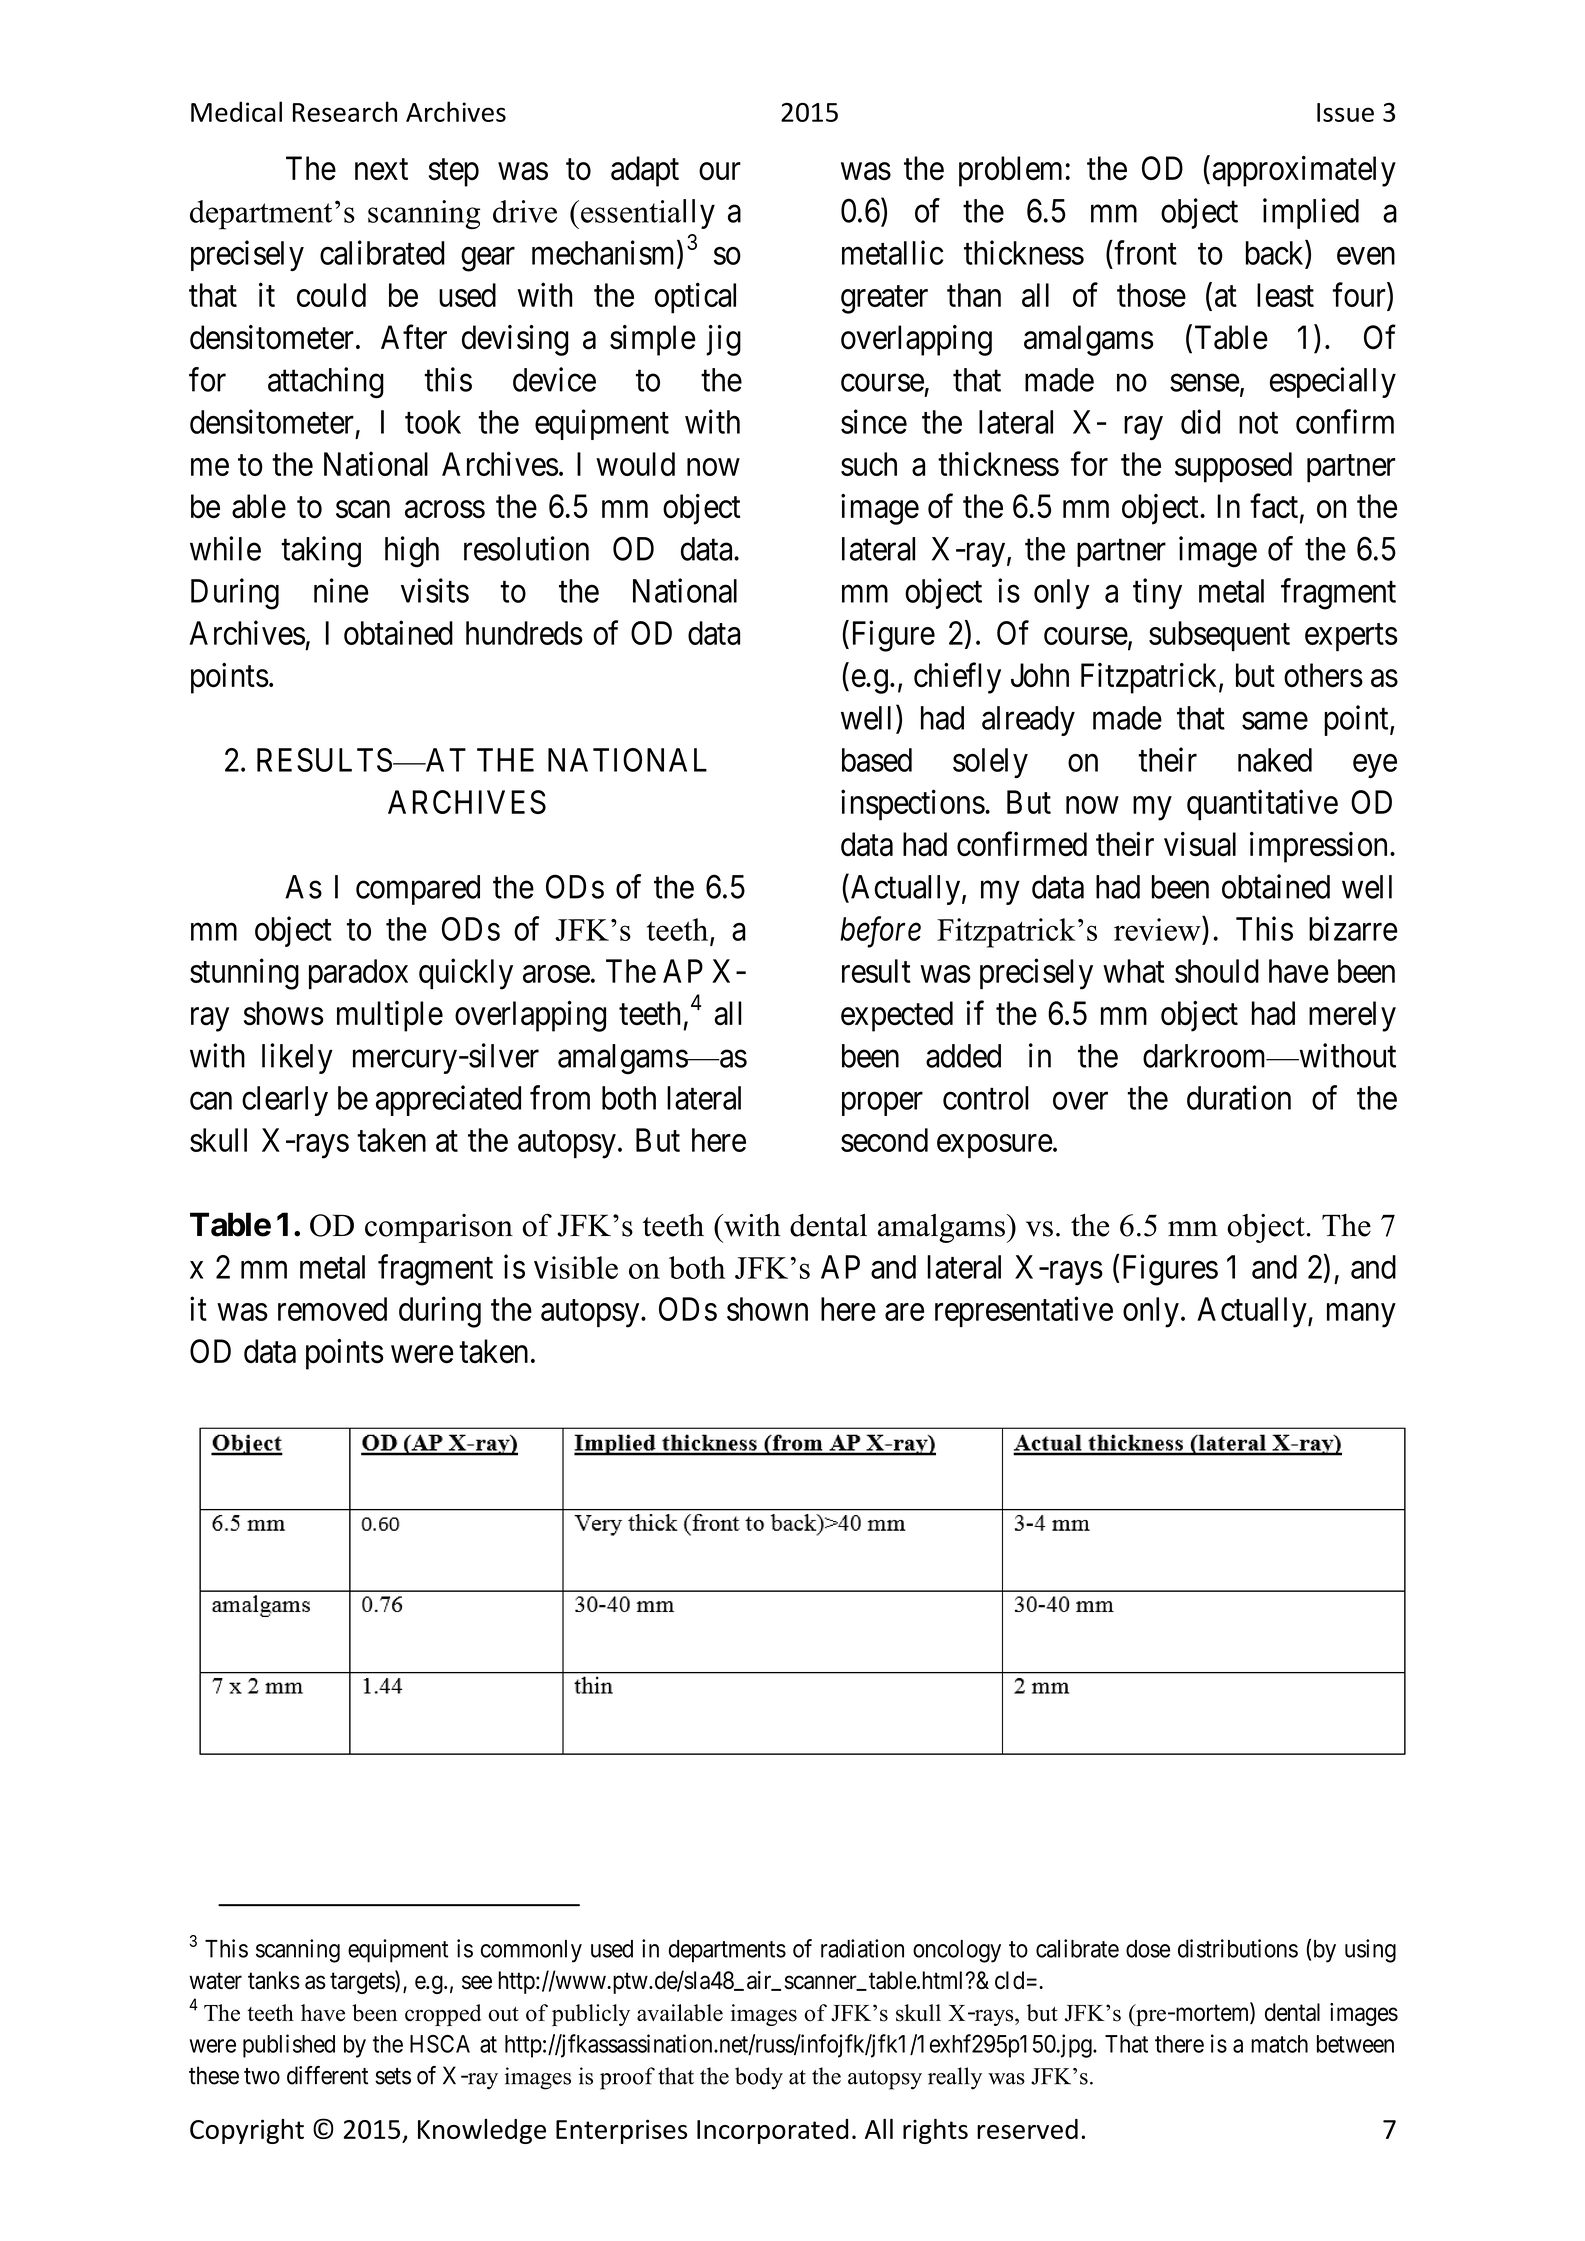 Image resolution: width=1585 pixels, height=2241 pixels. What do you see at coordinates (882, 1104) in the screenshot?
I see `proper` at bounding box center [882, 1104].
